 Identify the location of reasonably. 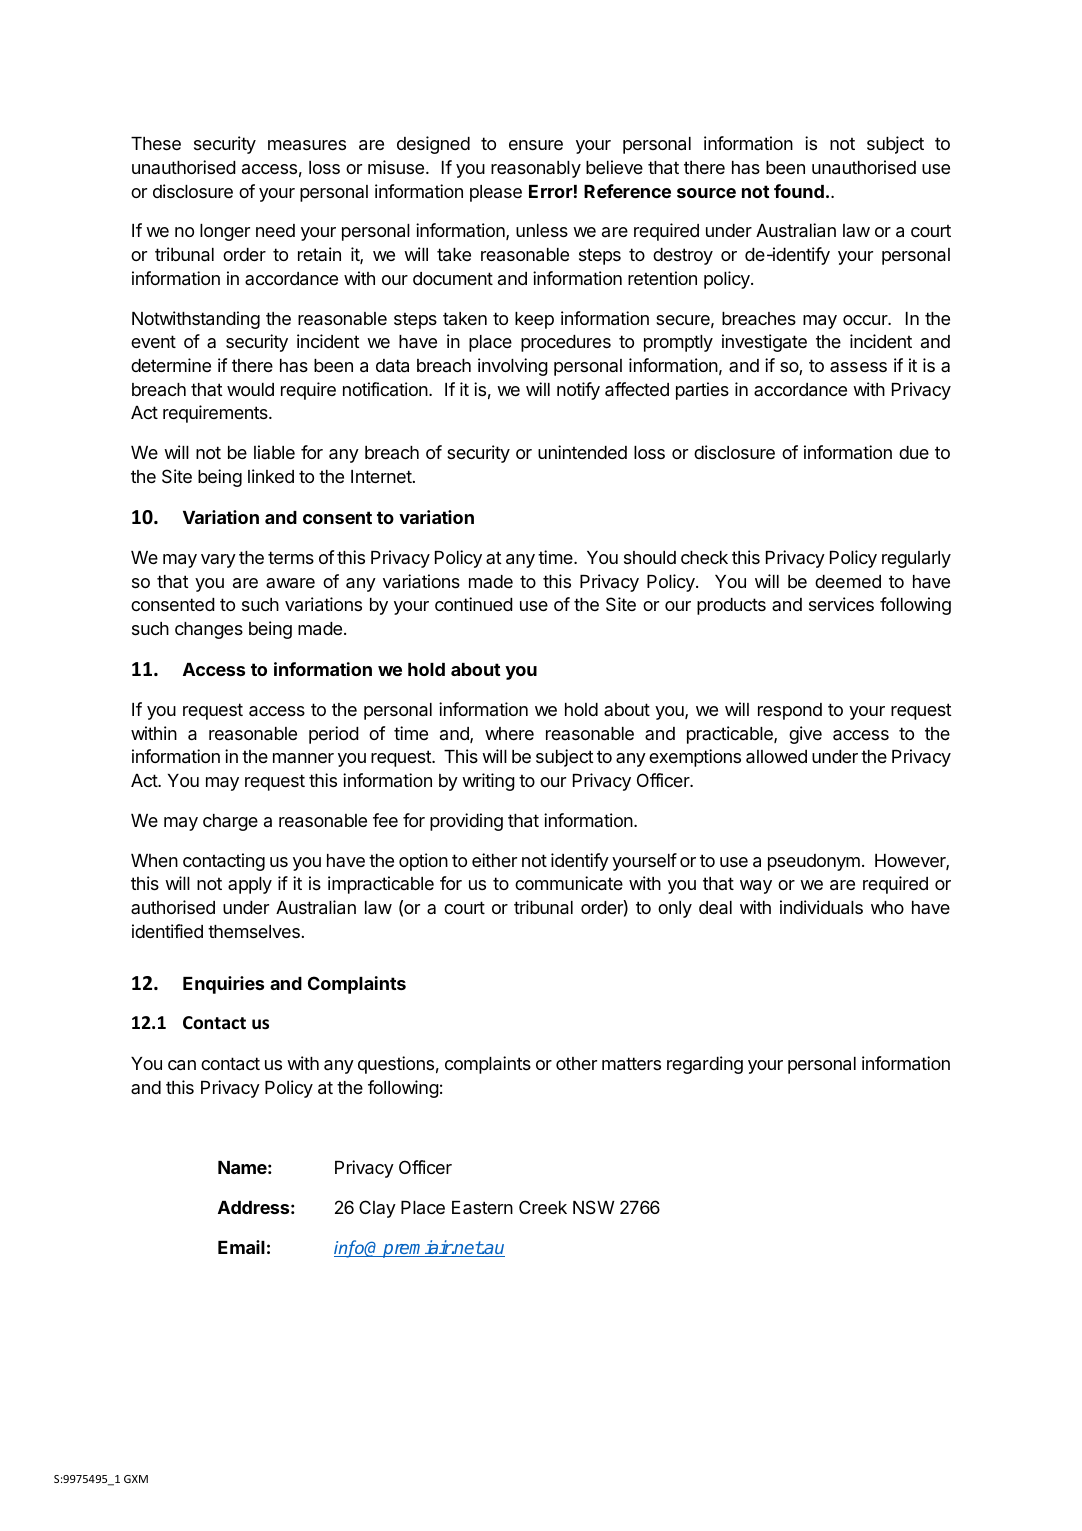
(536, 169).
